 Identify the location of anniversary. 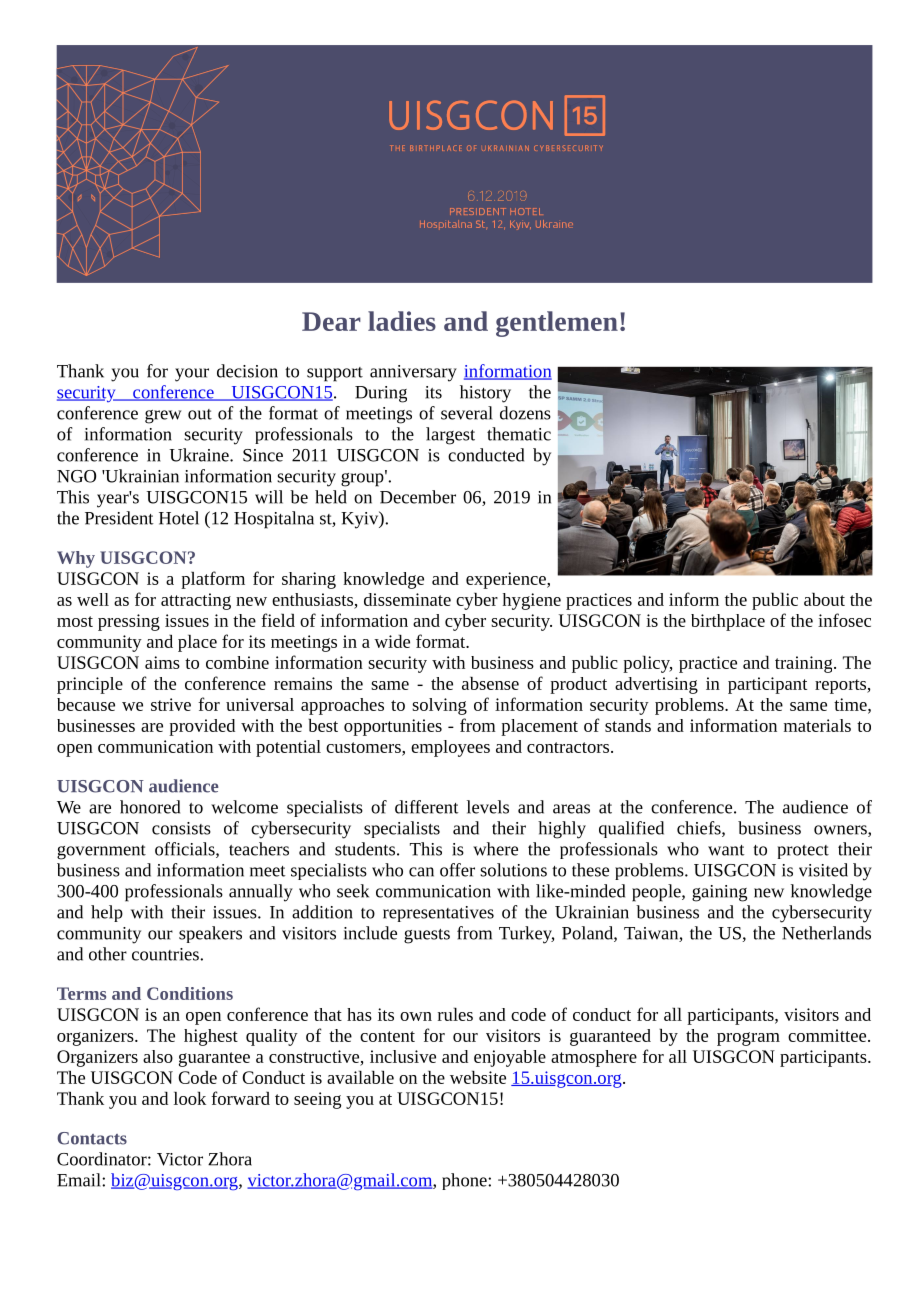
(413, 373).
